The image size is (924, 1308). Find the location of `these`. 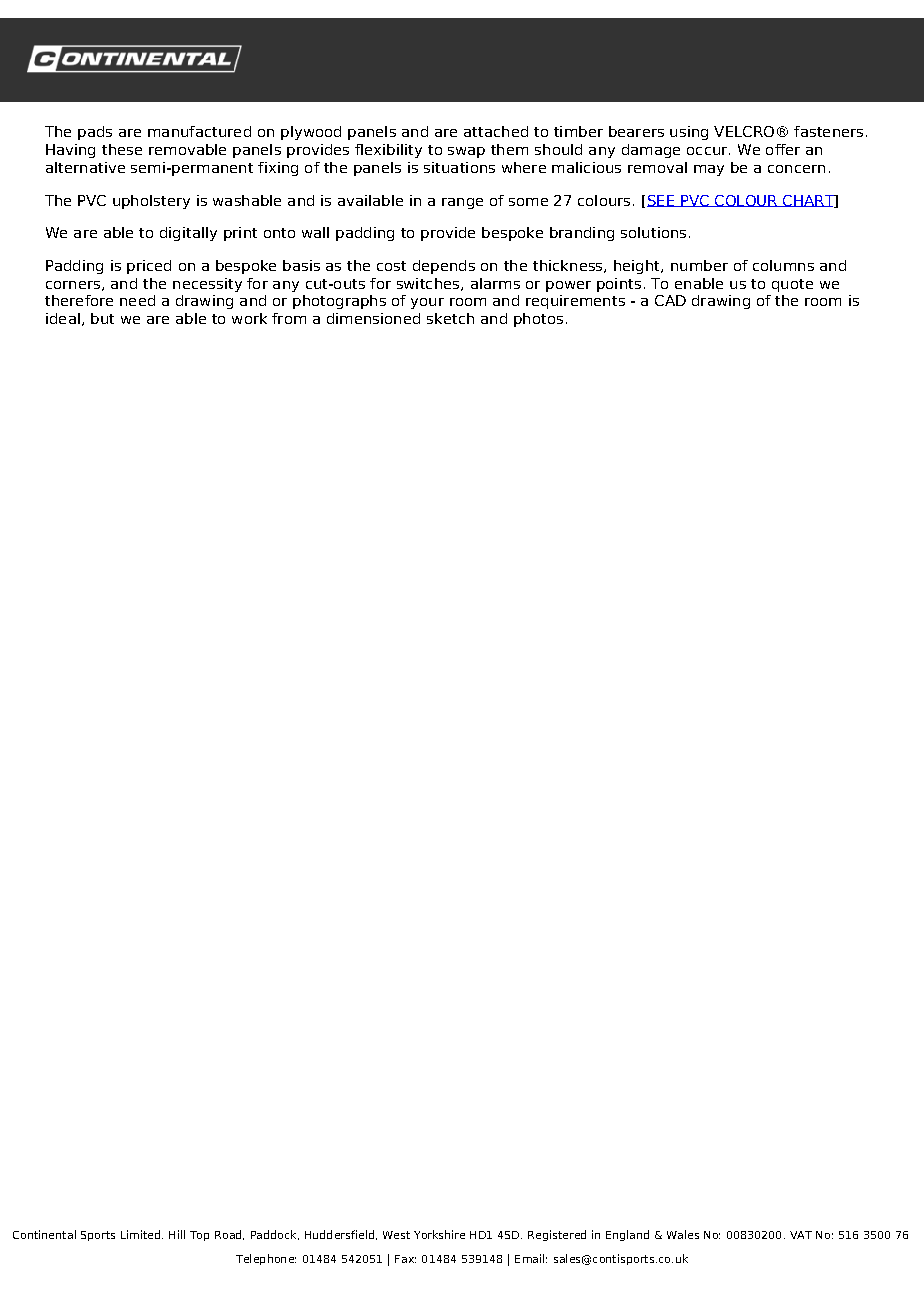

these is located at coordinates (122, 149).
